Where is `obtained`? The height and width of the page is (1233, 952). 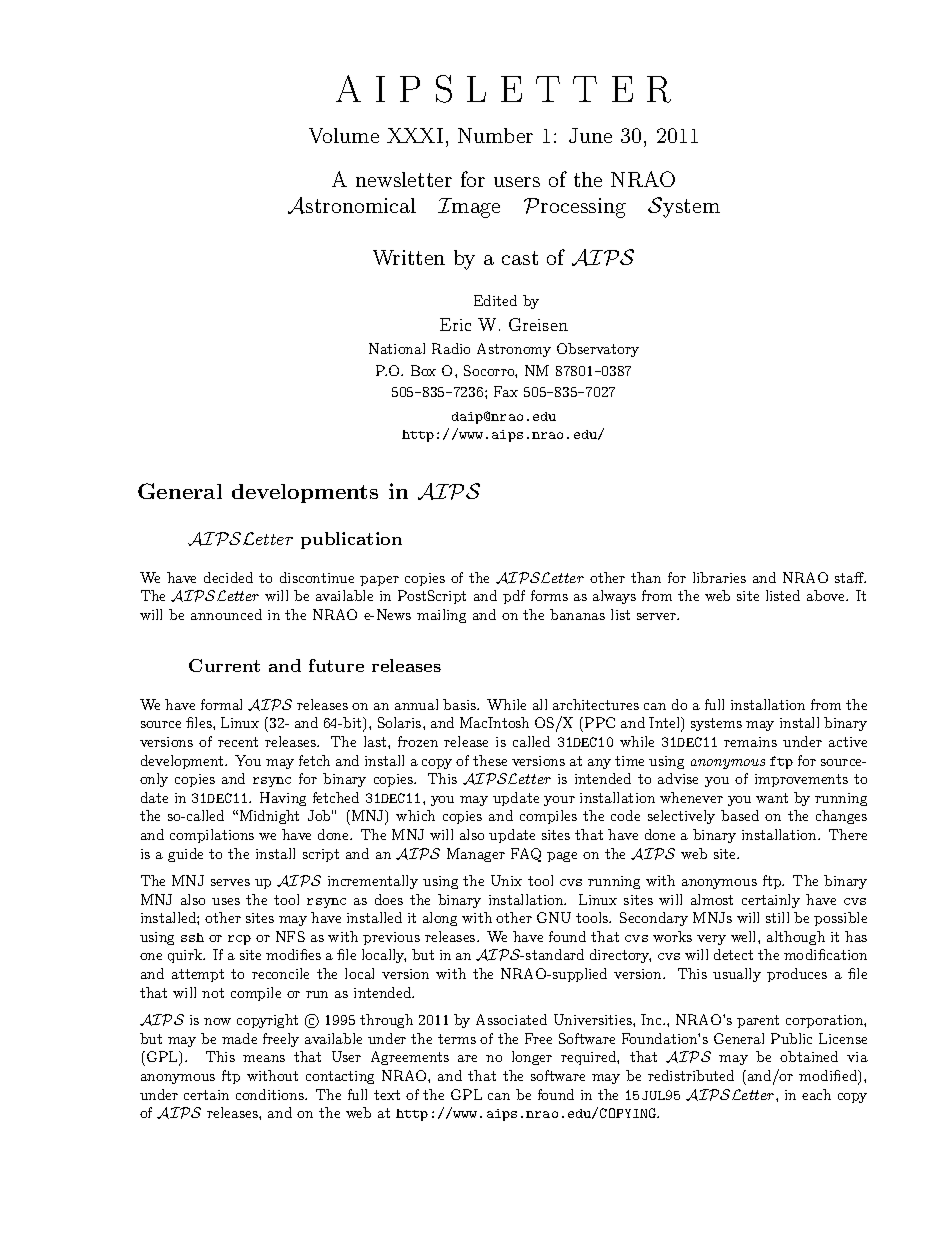
obtained is located at coordinates (809, 1056).
